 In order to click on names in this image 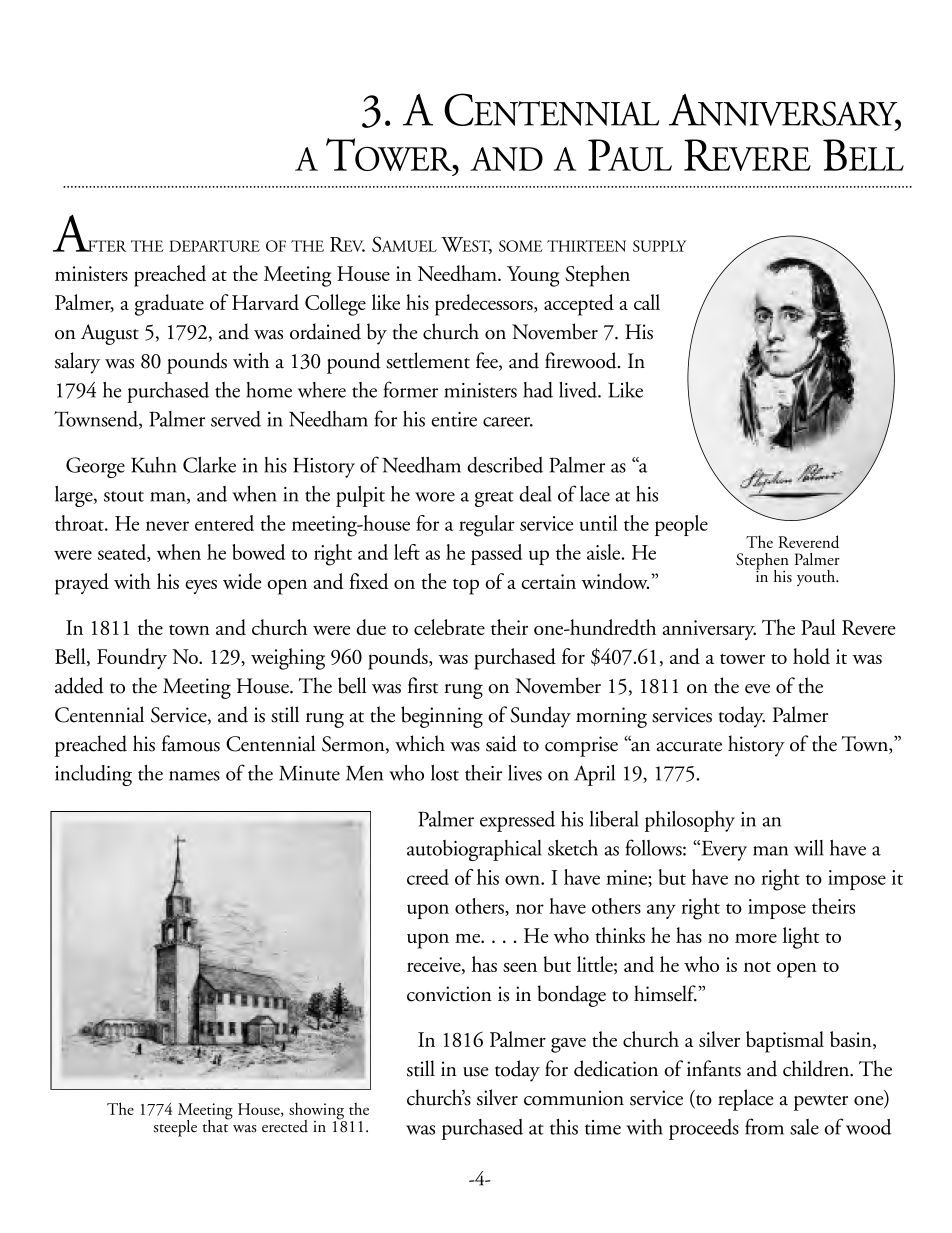, I will do `click(194, 776)`.
